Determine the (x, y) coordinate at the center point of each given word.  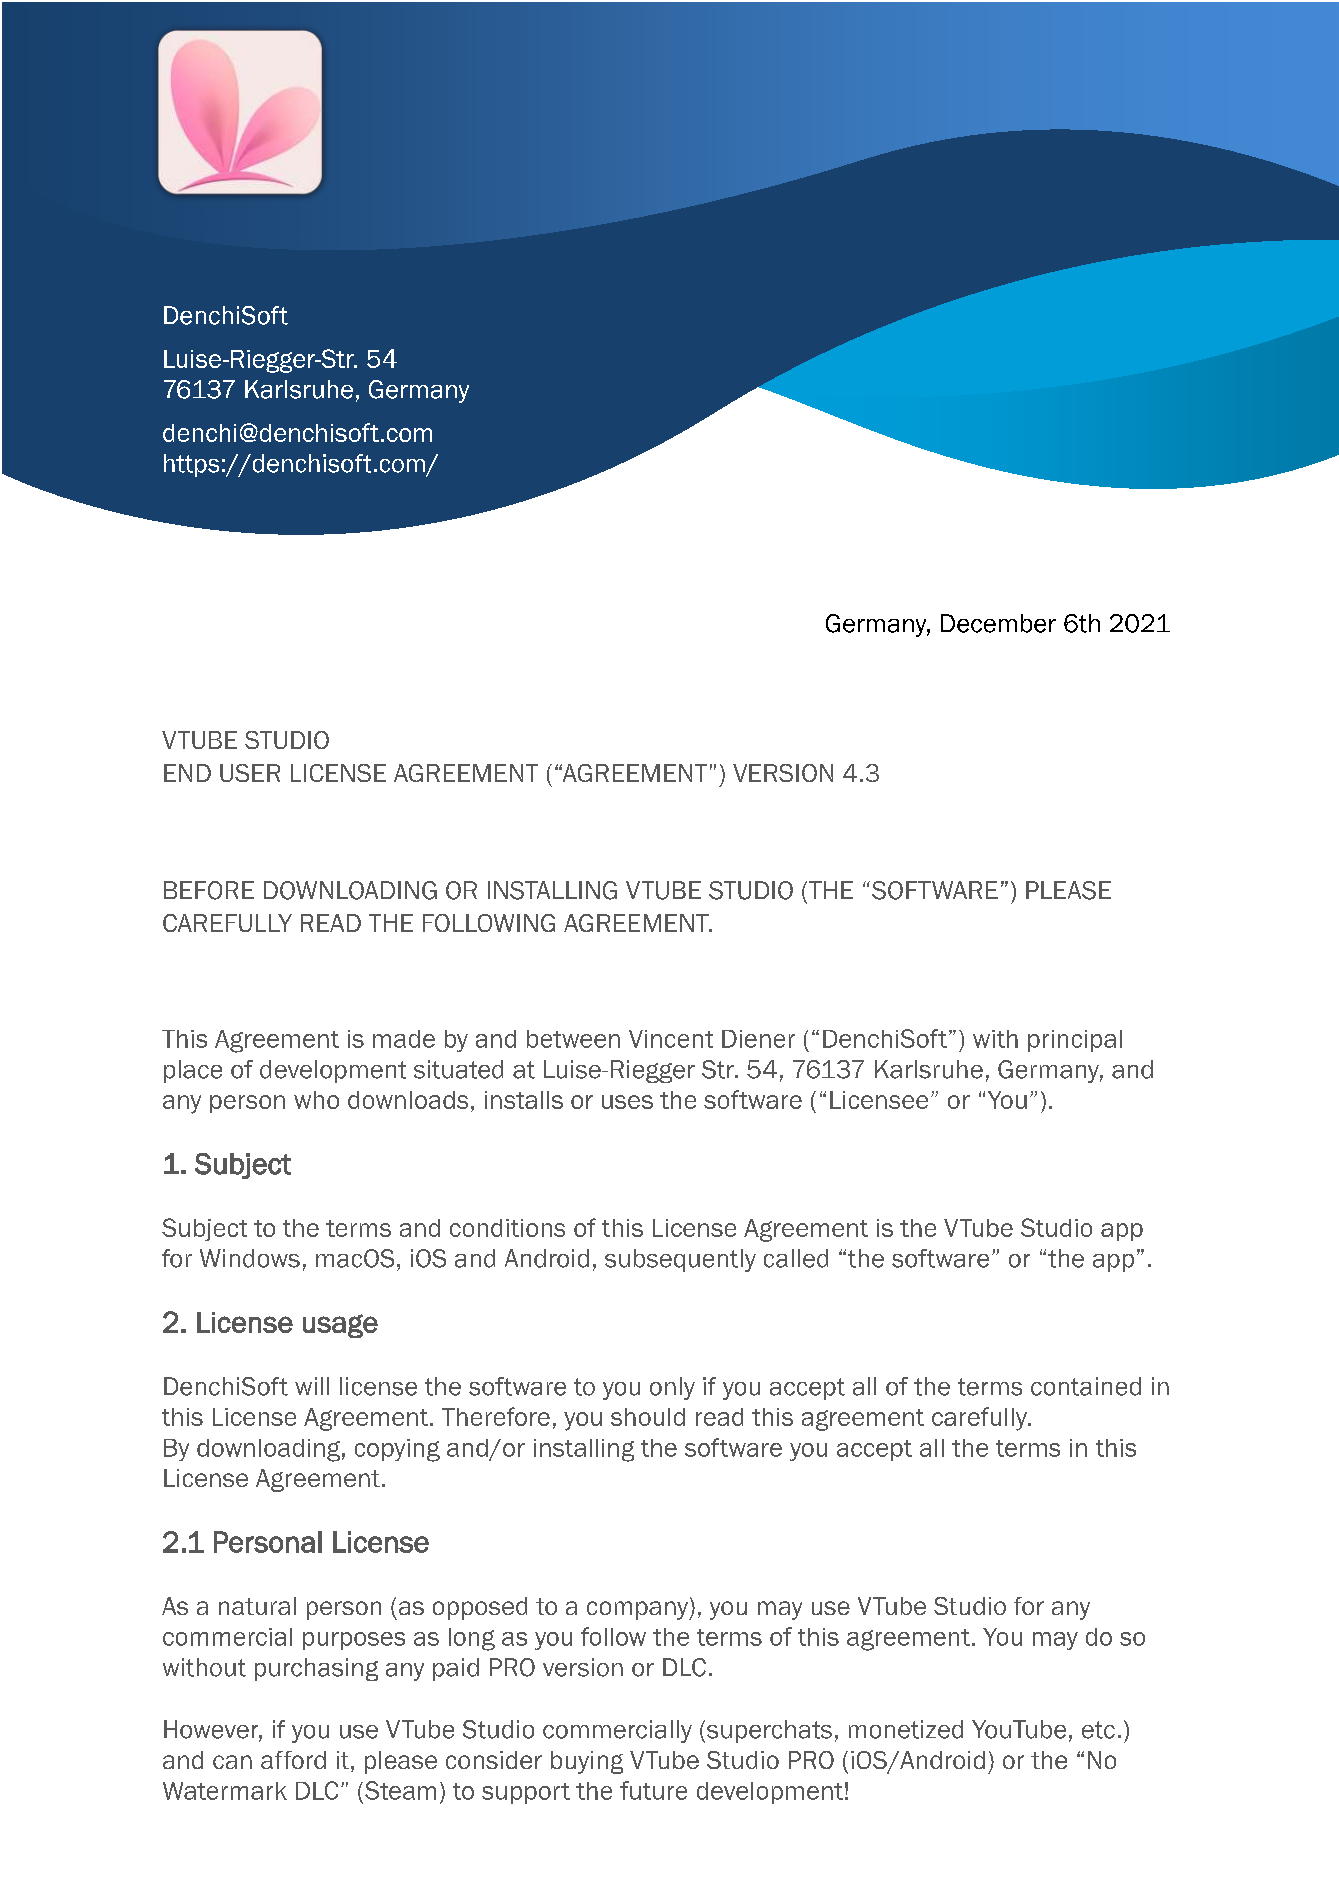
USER (250, 773)
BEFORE (209, 890)
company (639, 1610)
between (573, 1039)
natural (257, 1606)
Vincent (671, 1039)
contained (1086, 1386)
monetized (906, 1729)
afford (293, 1760)
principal (1075, 1041)
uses (627, 1102)
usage (340, 1326)
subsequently (680, 1260)
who (316, 1100)
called (796, 1258)
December (998, 623)
